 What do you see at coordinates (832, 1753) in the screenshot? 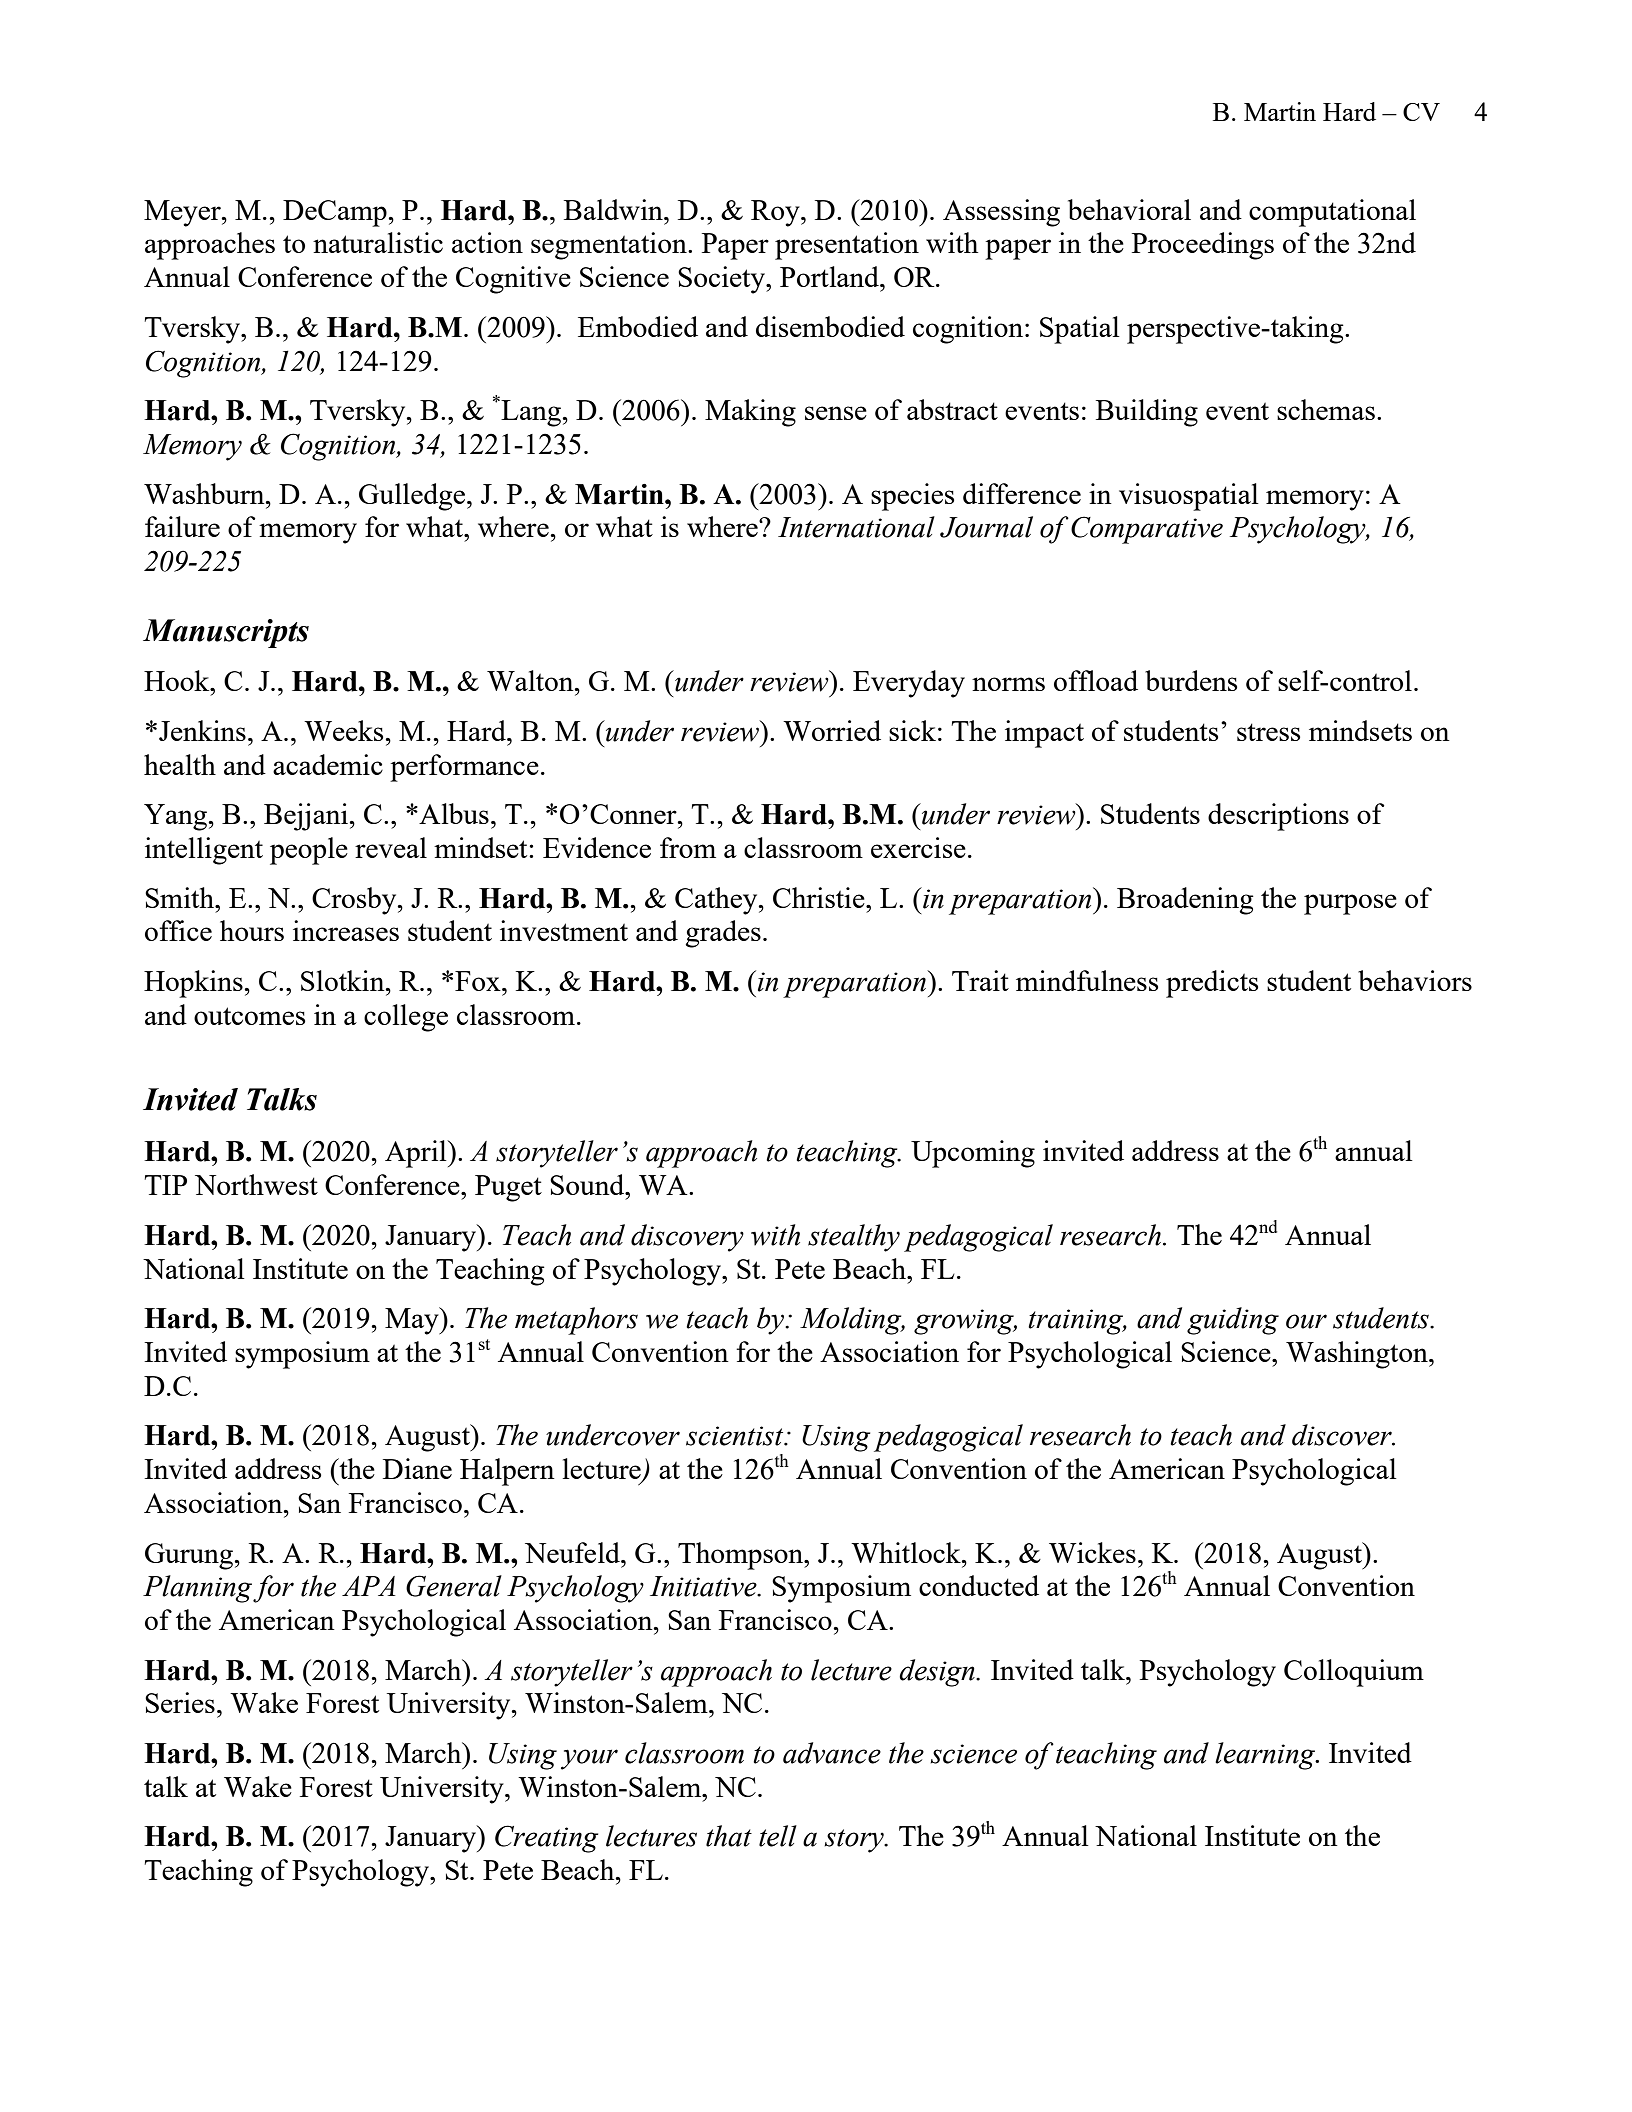
I see `advance` at bounding box center [832, 1753].
